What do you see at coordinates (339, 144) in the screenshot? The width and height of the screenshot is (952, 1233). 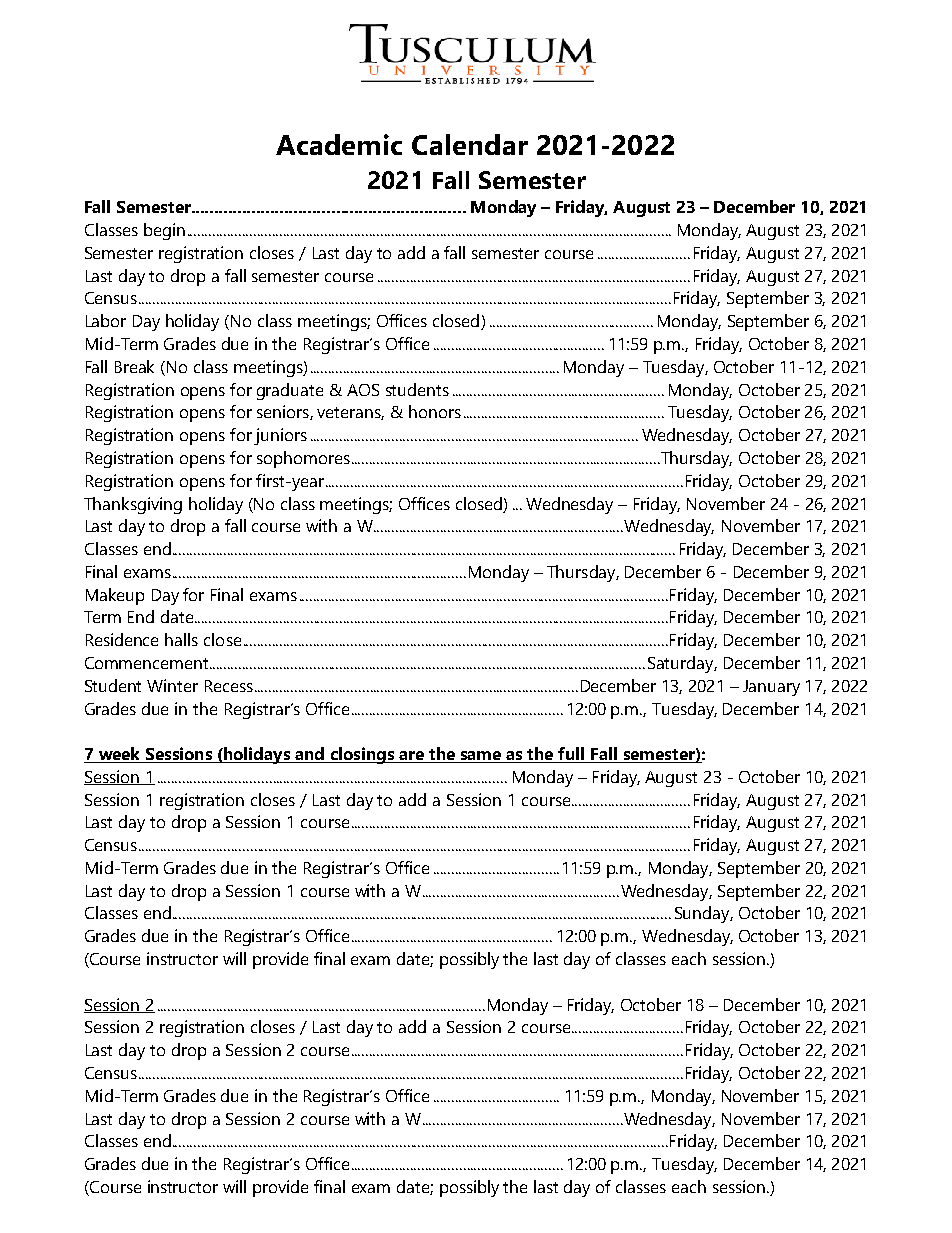 I see `Academic` at bounding box center [339, 144].
